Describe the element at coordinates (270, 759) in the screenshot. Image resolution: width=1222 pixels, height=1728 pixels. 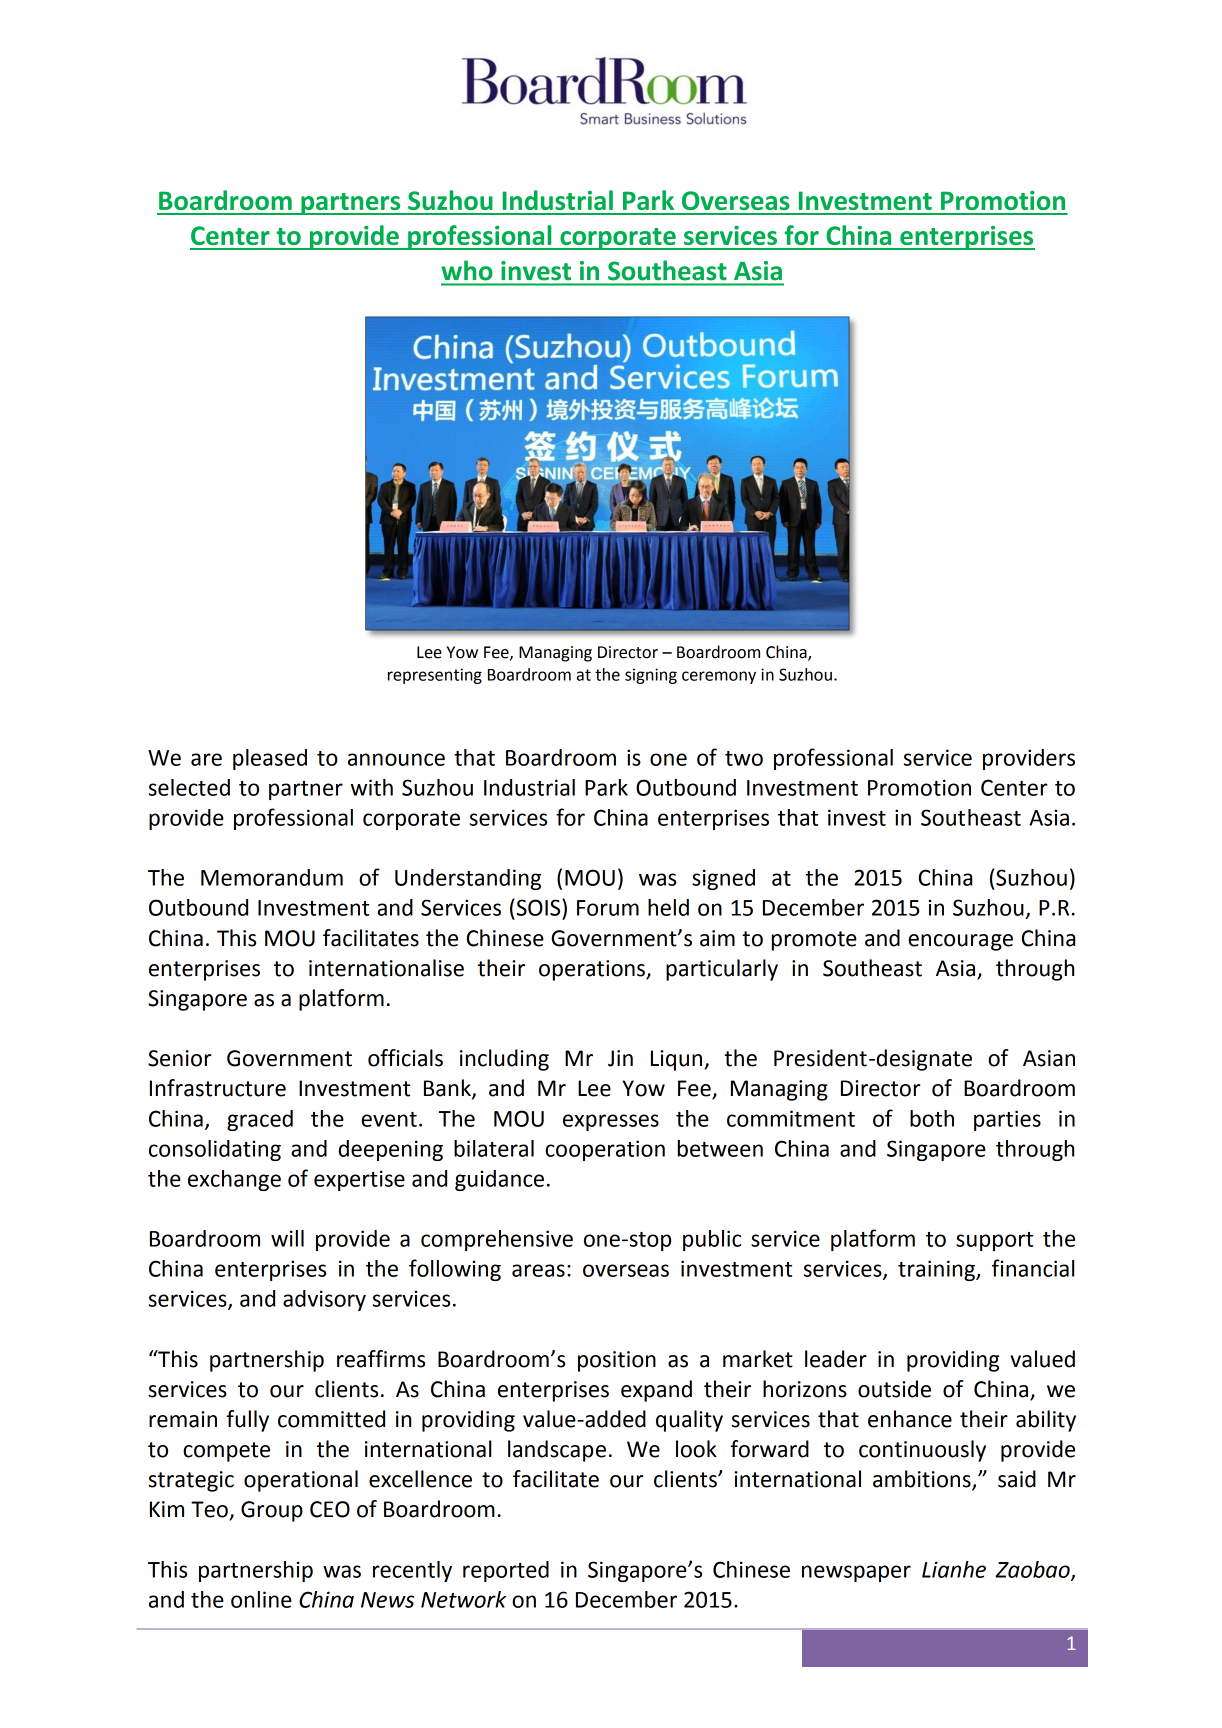
I see `pleased` at that location.
